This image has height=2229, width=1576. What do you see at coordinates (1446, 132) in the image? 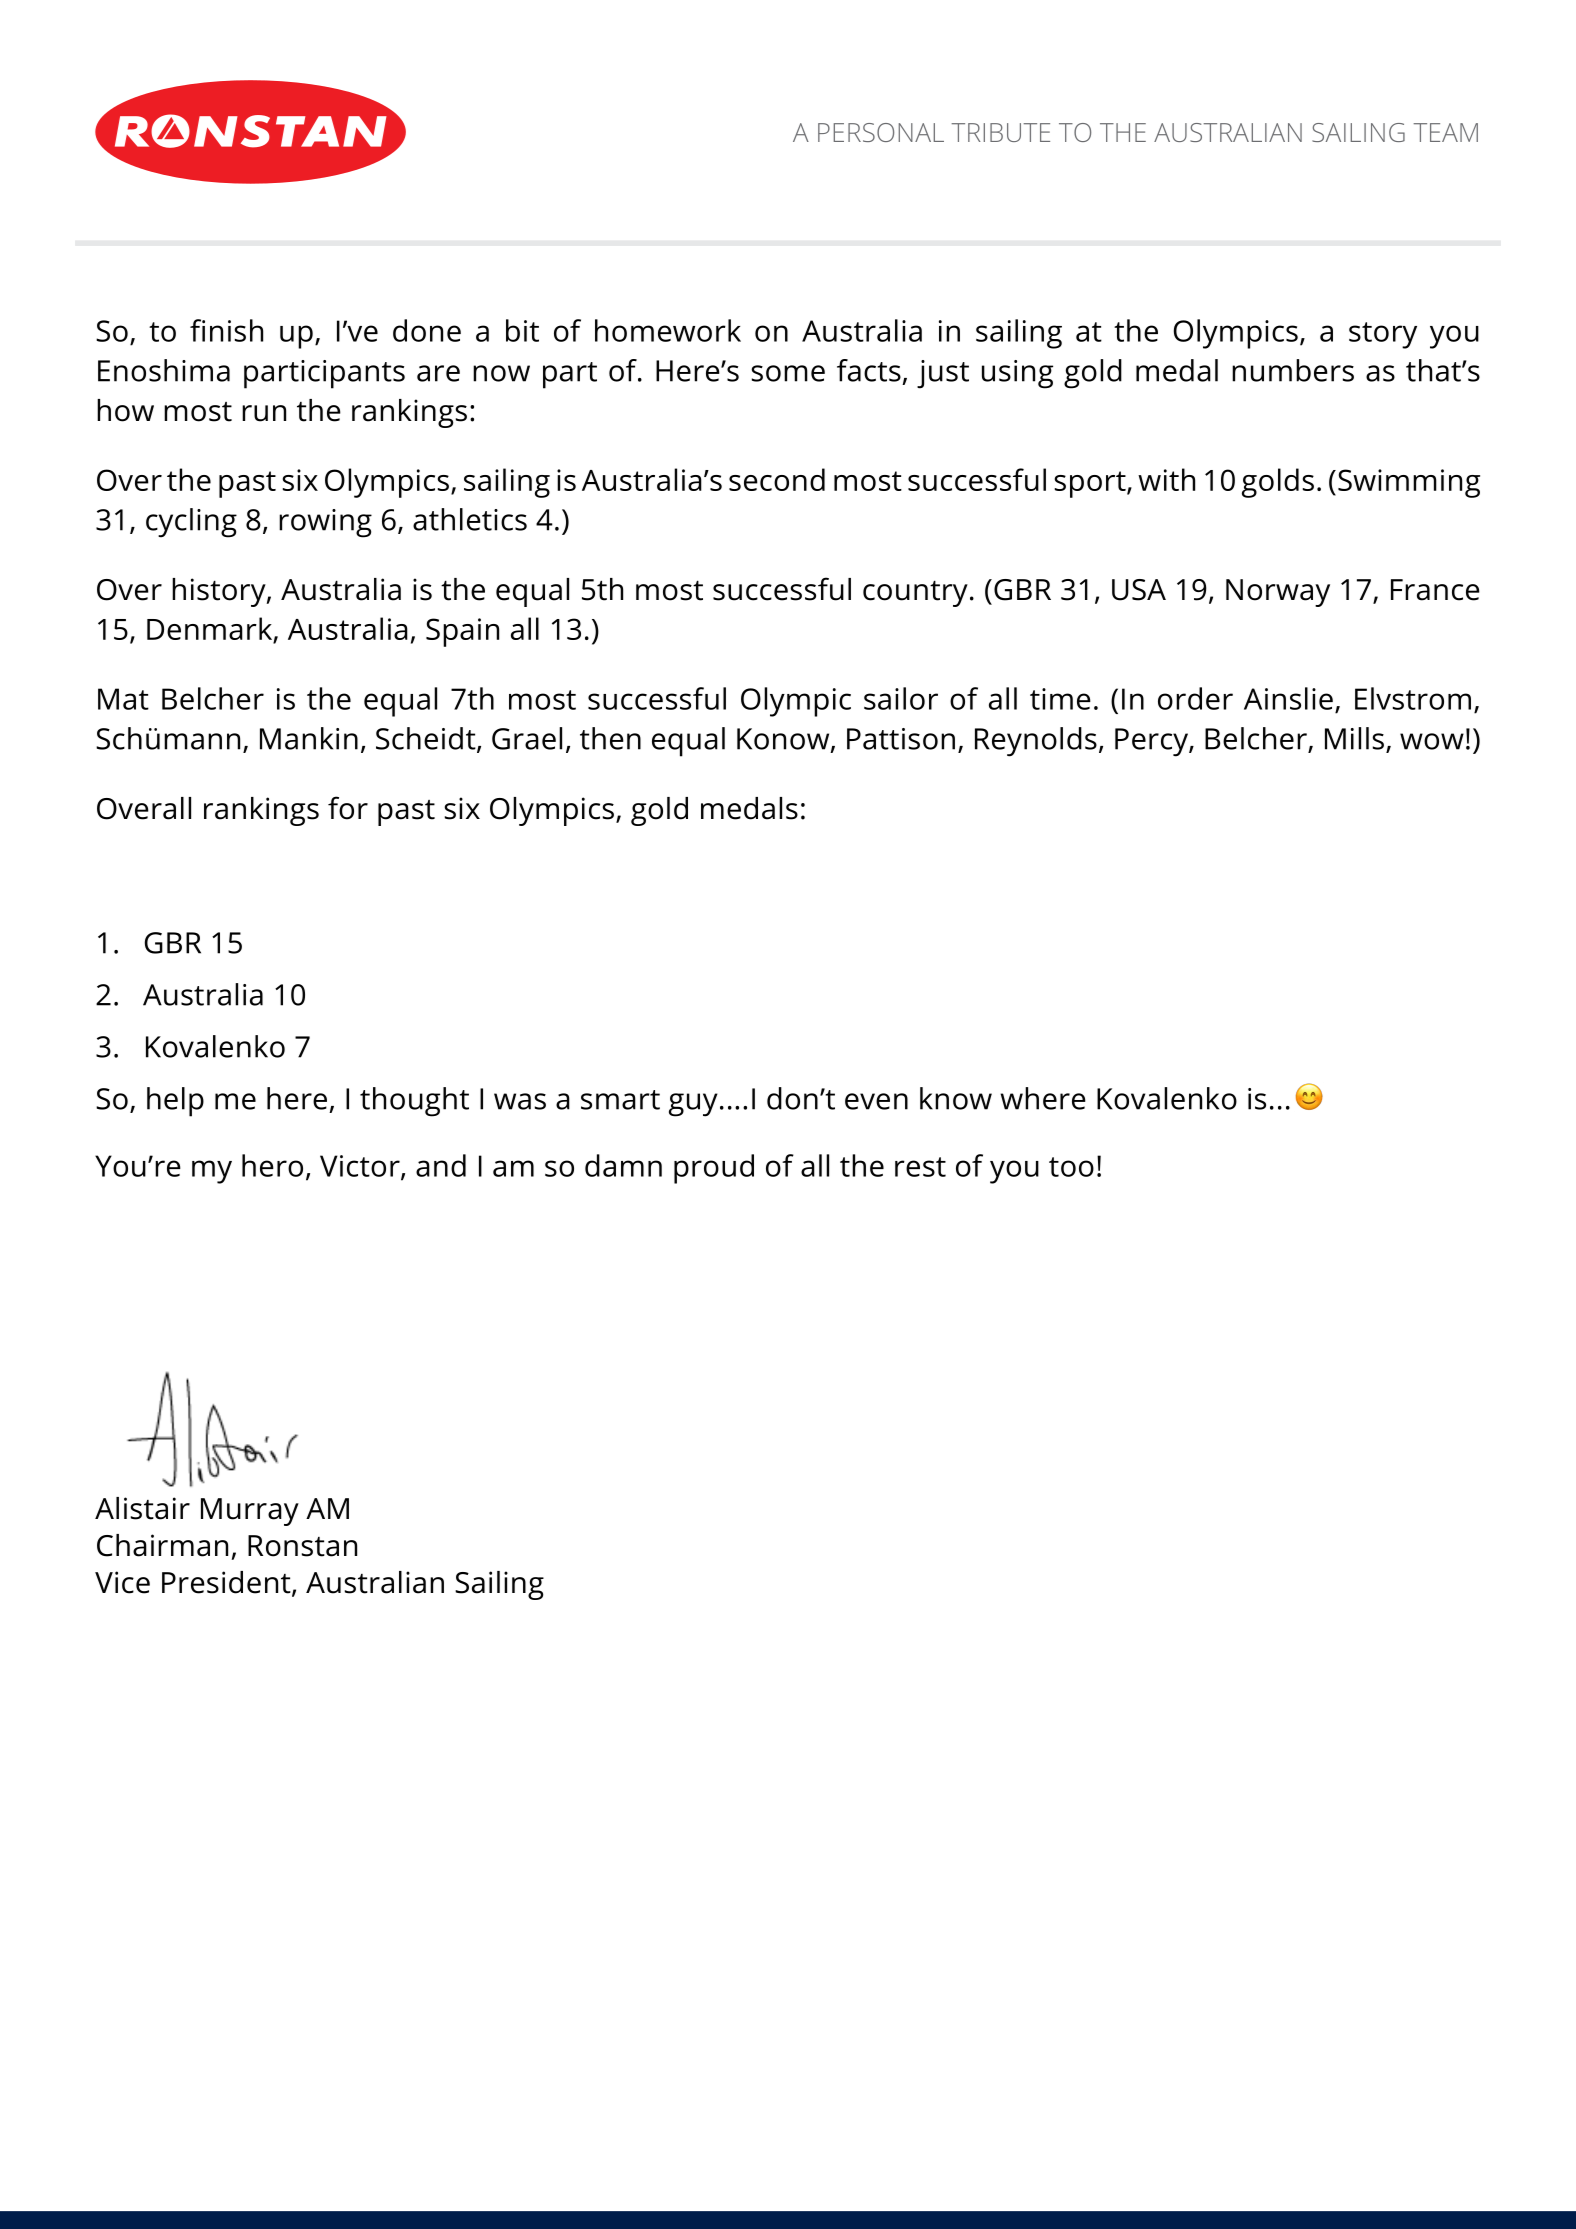
I see `TEAM` at bounding box center [1446, 132].
